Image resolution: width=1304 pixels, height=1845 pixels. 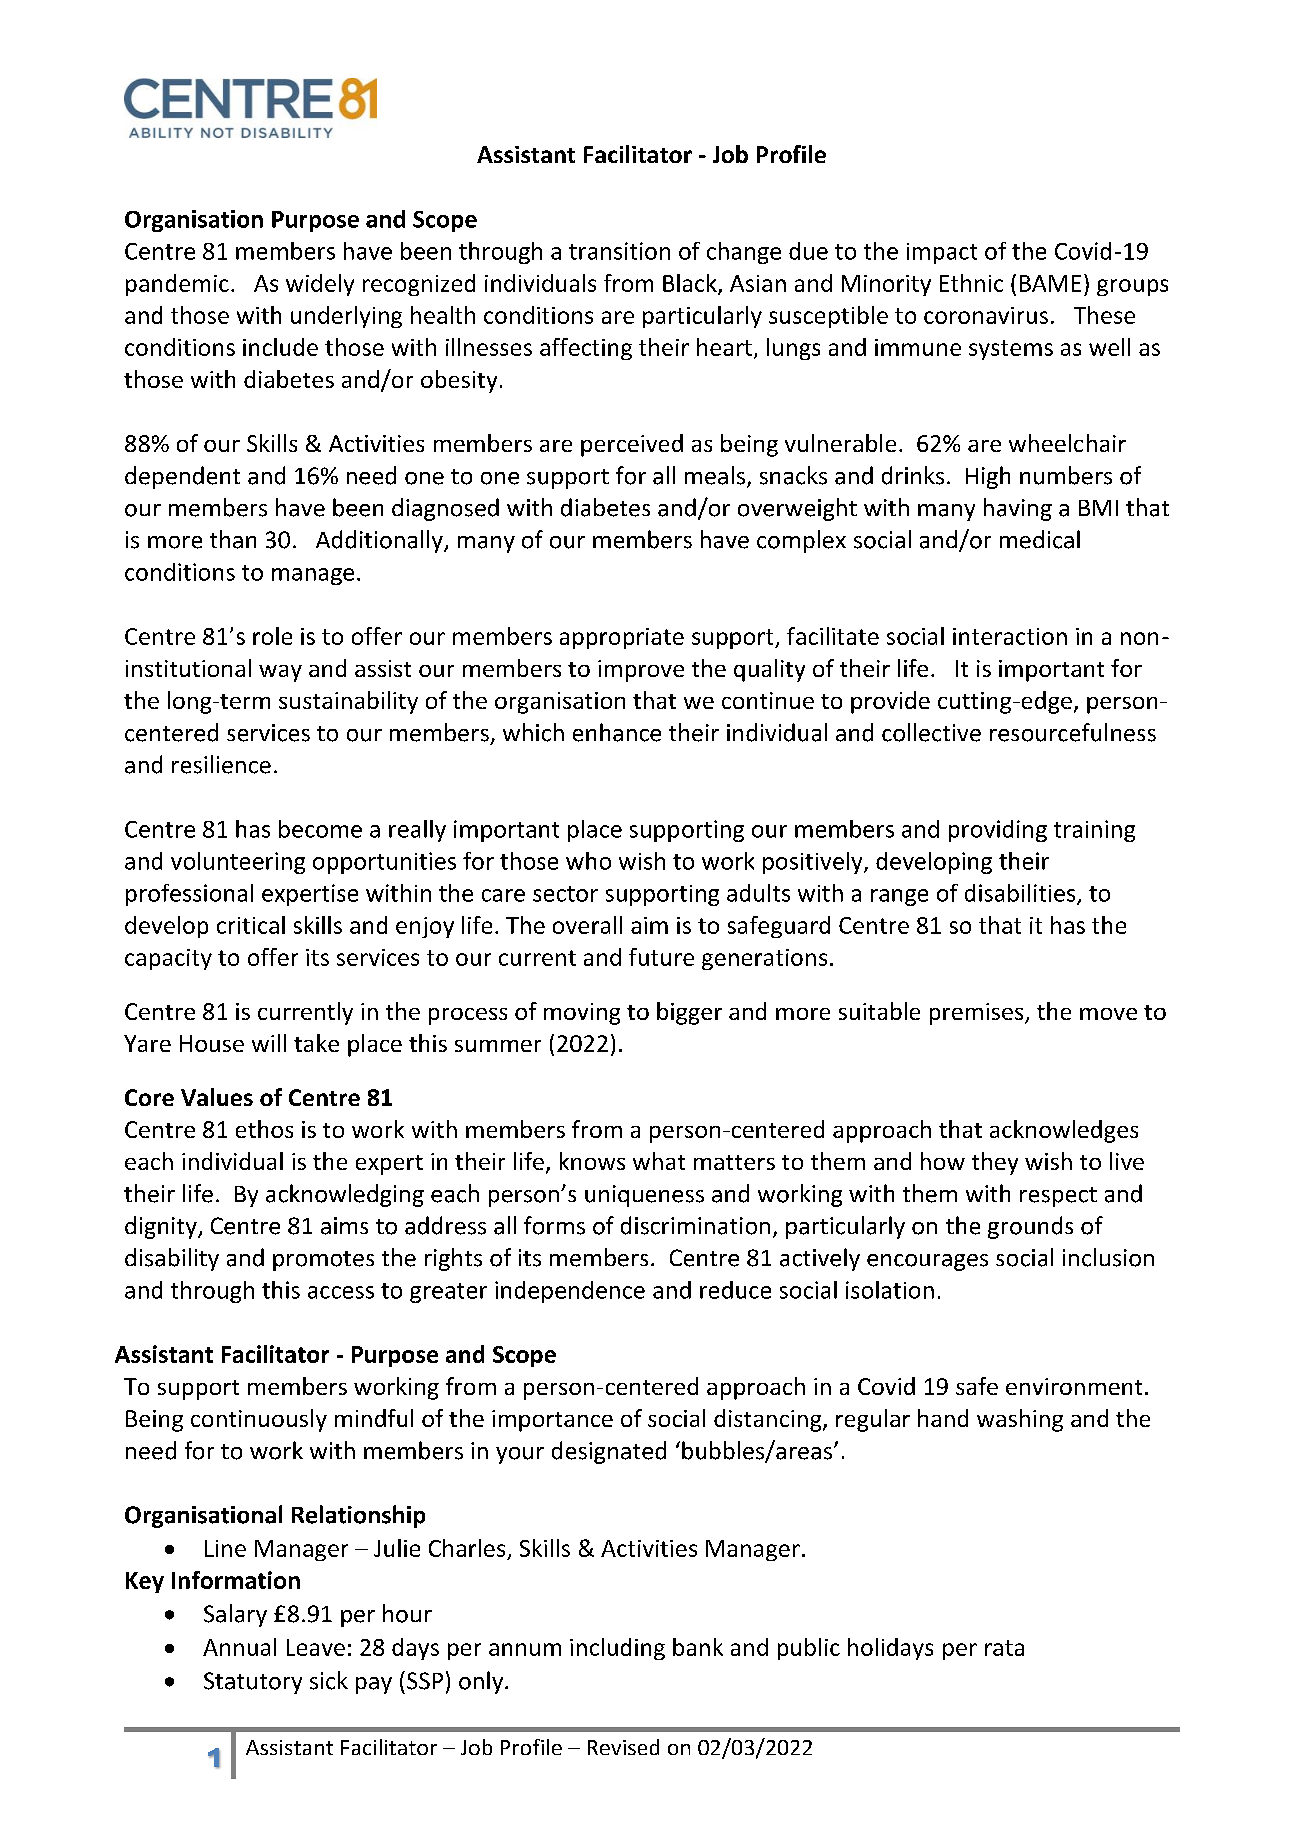 What do you see at coordinates (269, 1043) in the screenshot?
I see `will` at bounding box center [269, 1043].
